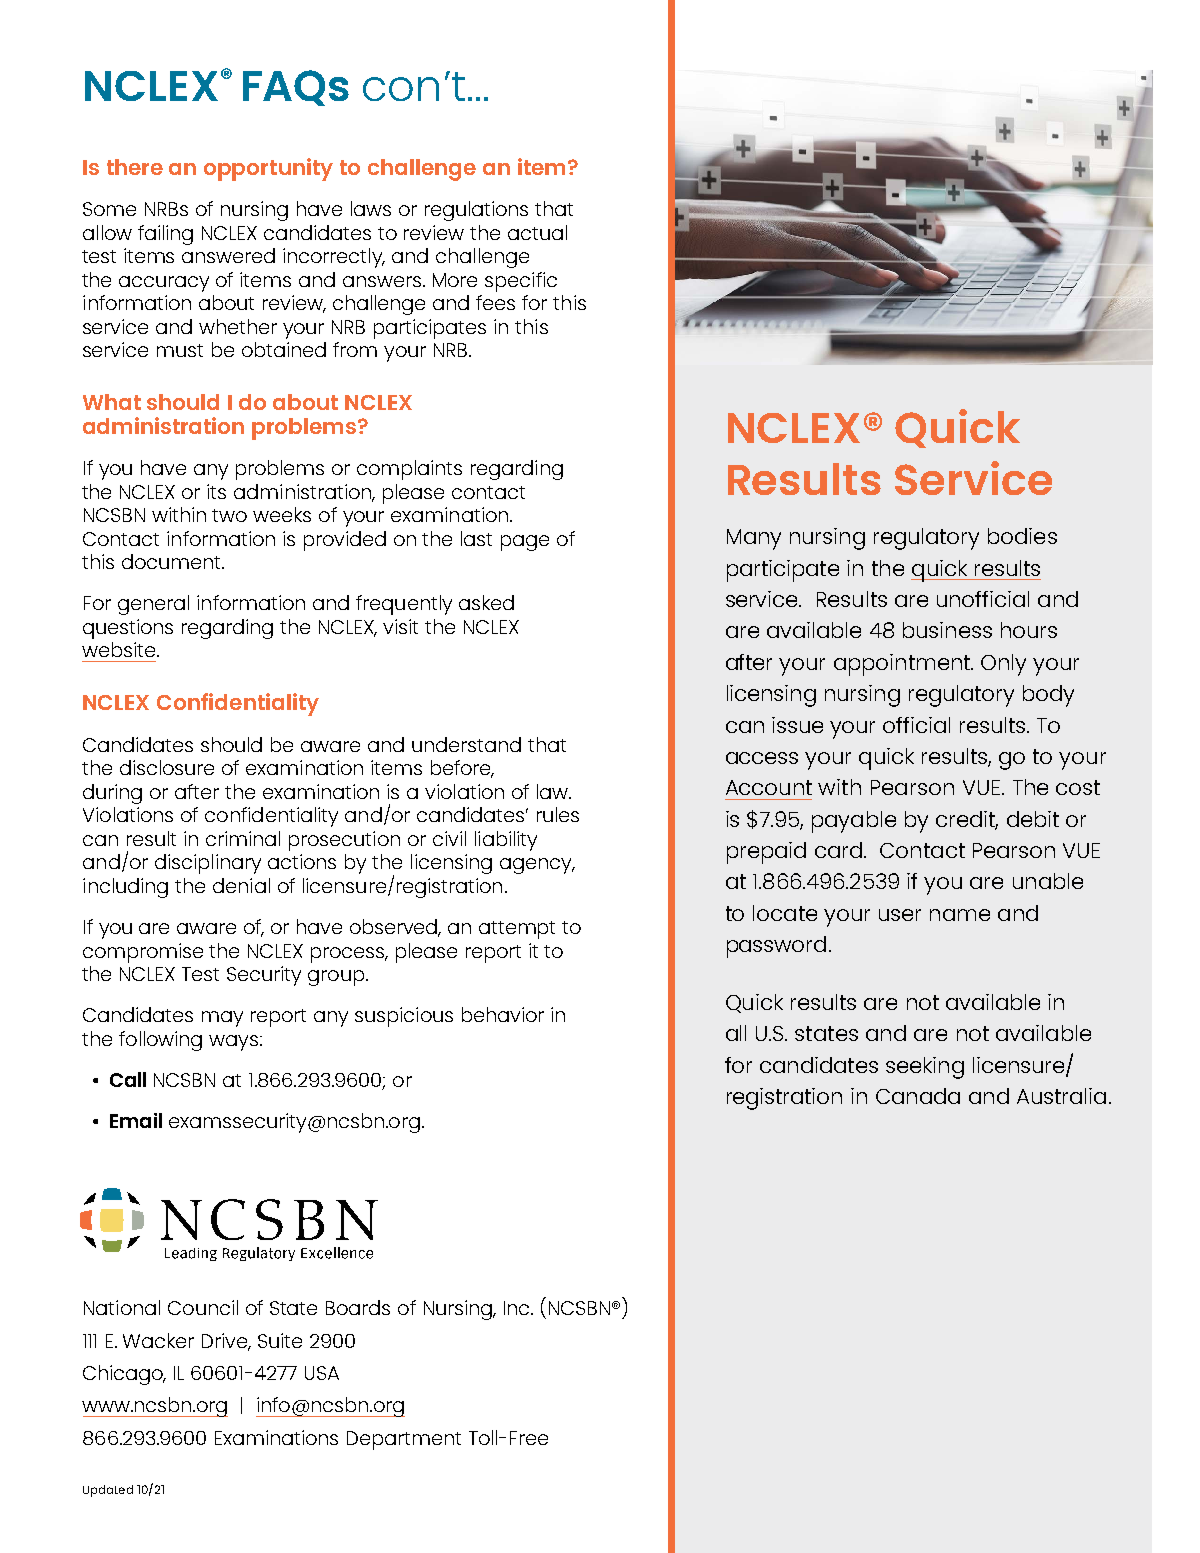 The height and width of the screenshot is (1553, 1200). I want to click on rules, so click(558, 814).
